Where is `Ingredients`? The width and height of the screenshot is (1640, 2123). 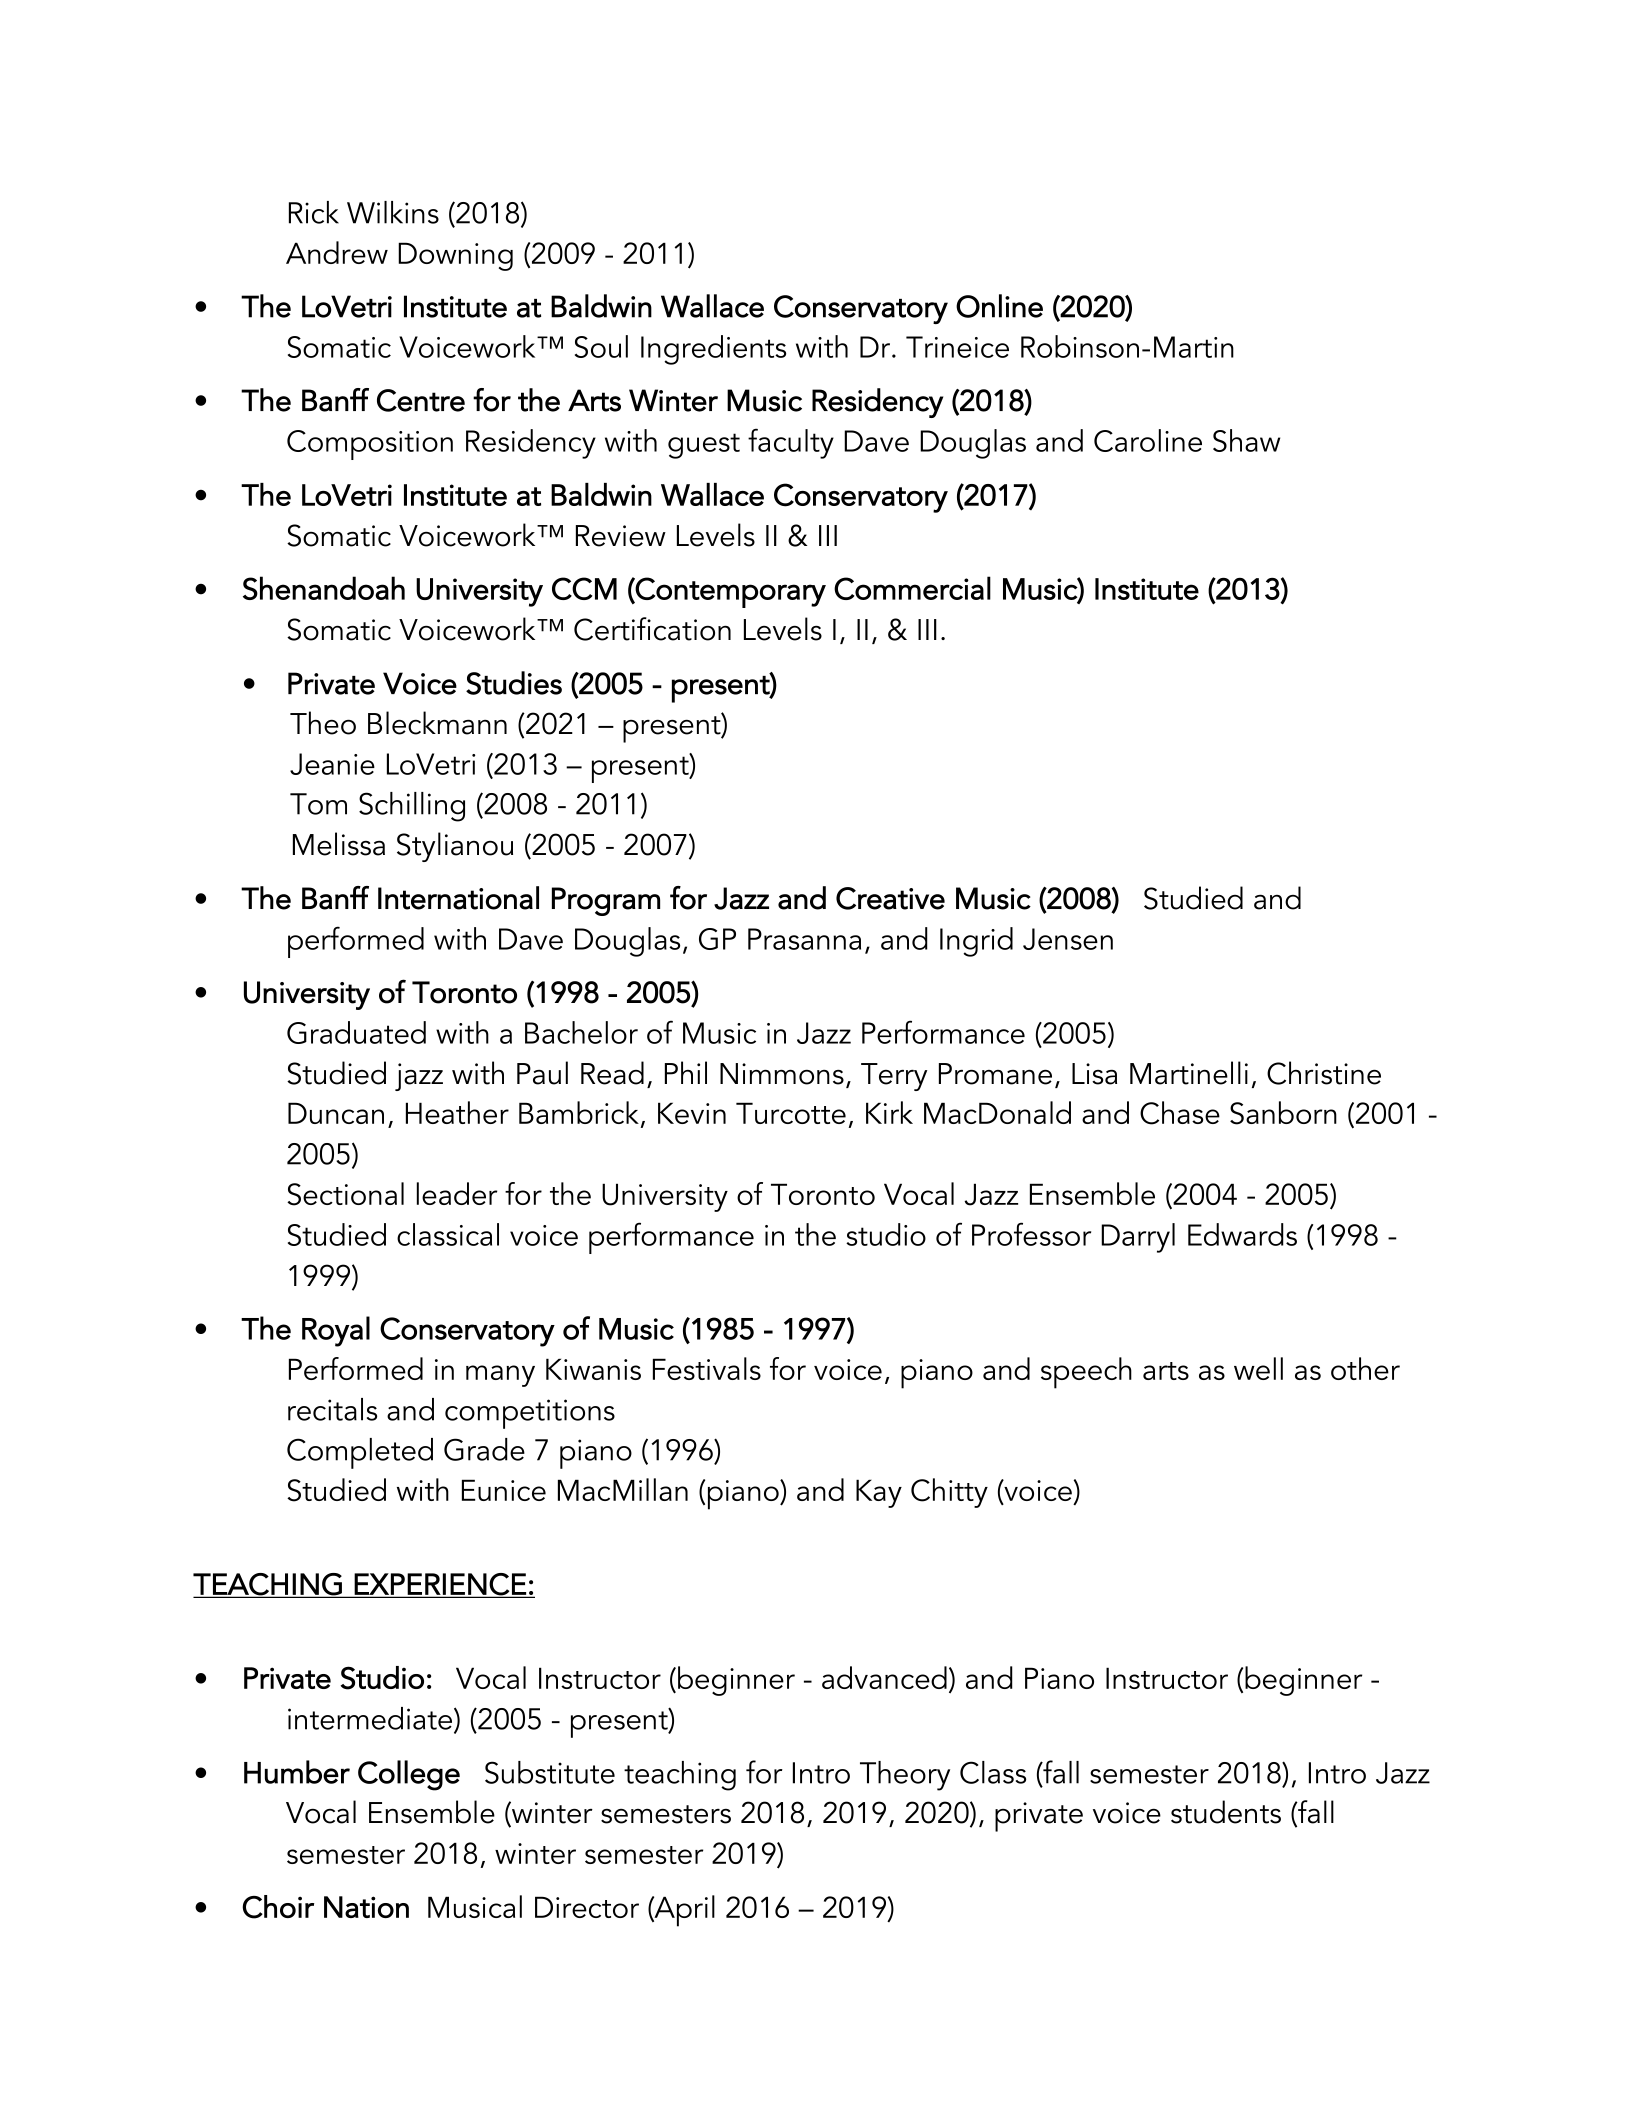 Ingredients is located at coordinates (713, 350).
